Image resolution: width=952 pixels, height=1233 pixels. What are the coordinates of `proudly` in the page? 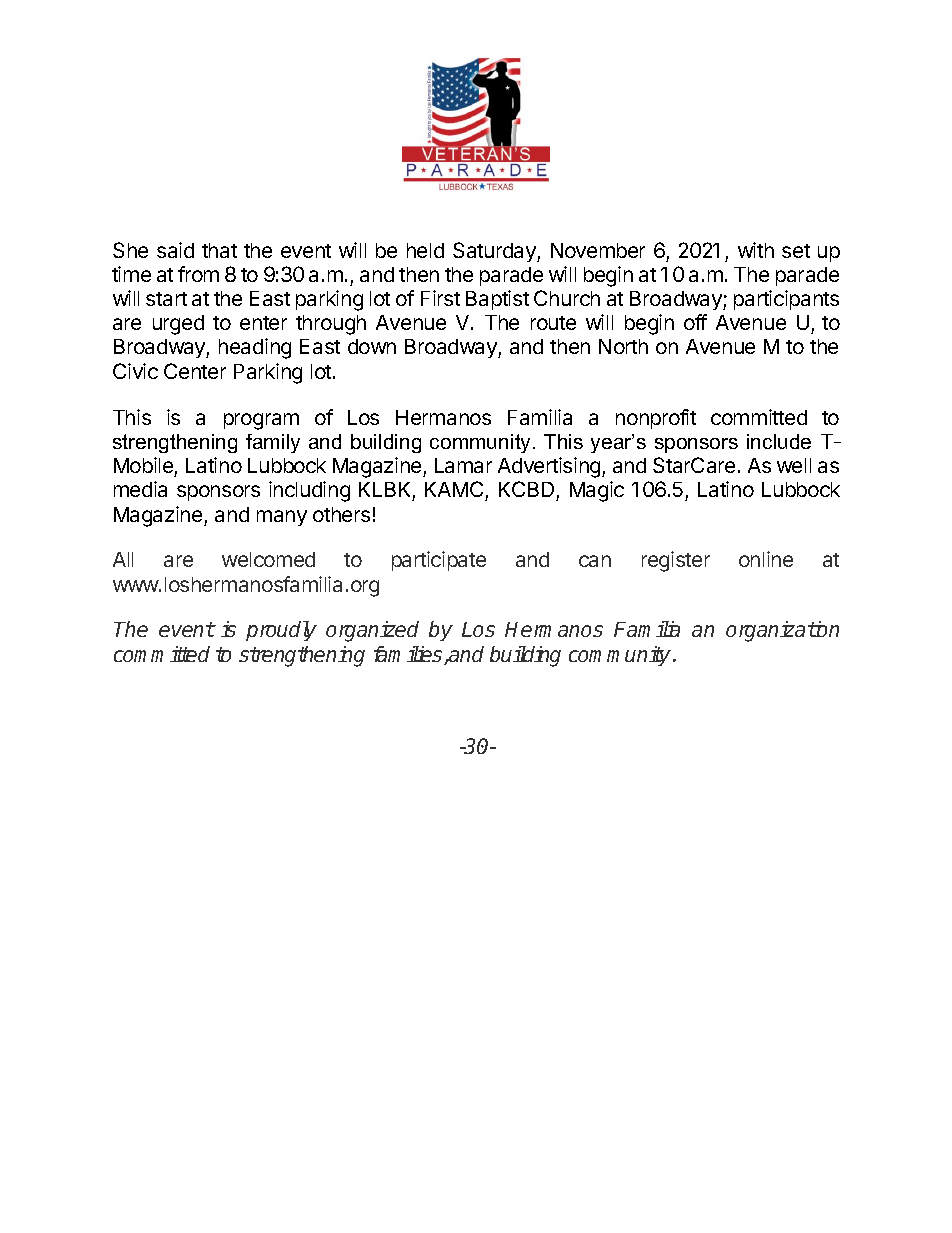 It's located at (281, 631).
